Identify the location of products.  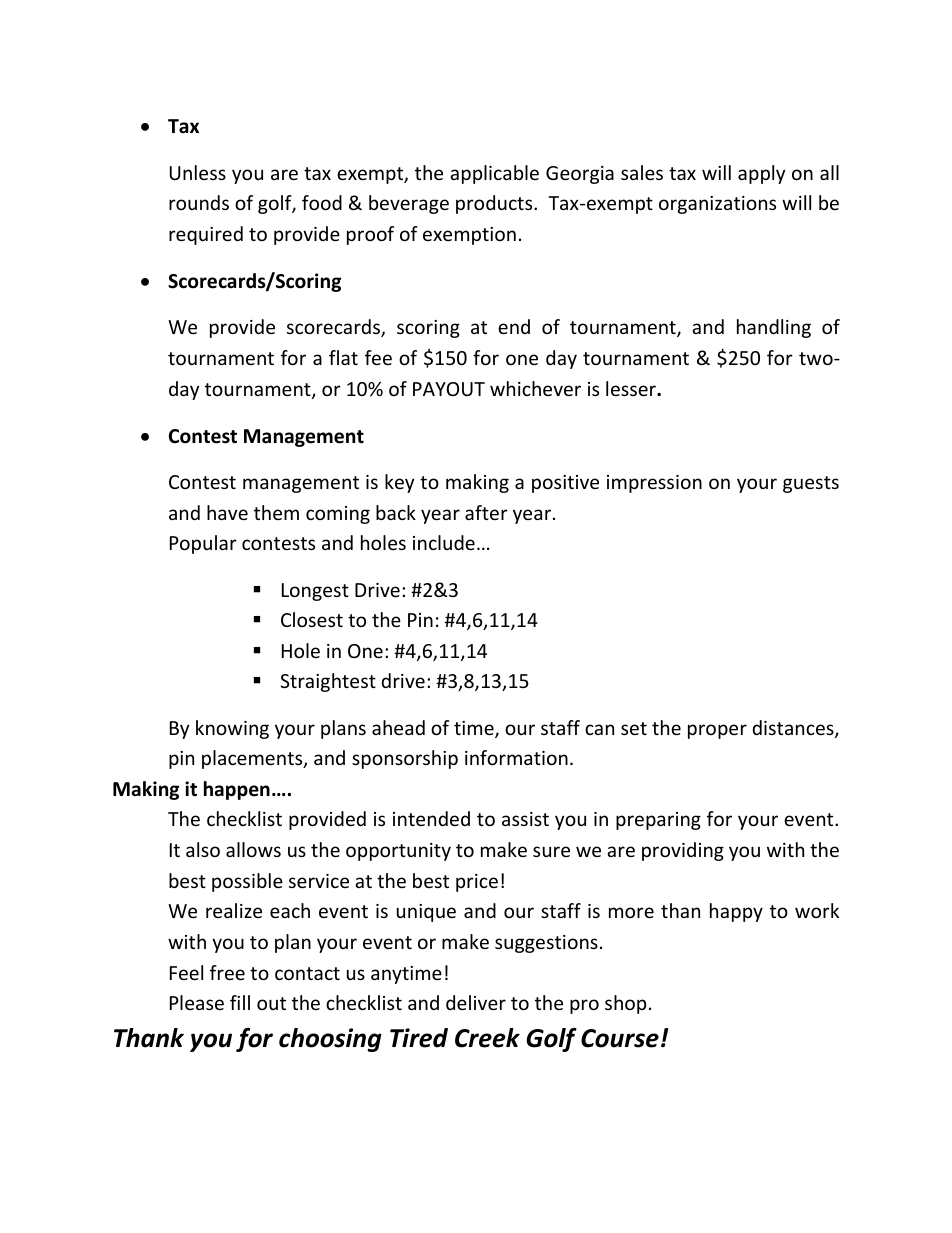
(495, 204).
